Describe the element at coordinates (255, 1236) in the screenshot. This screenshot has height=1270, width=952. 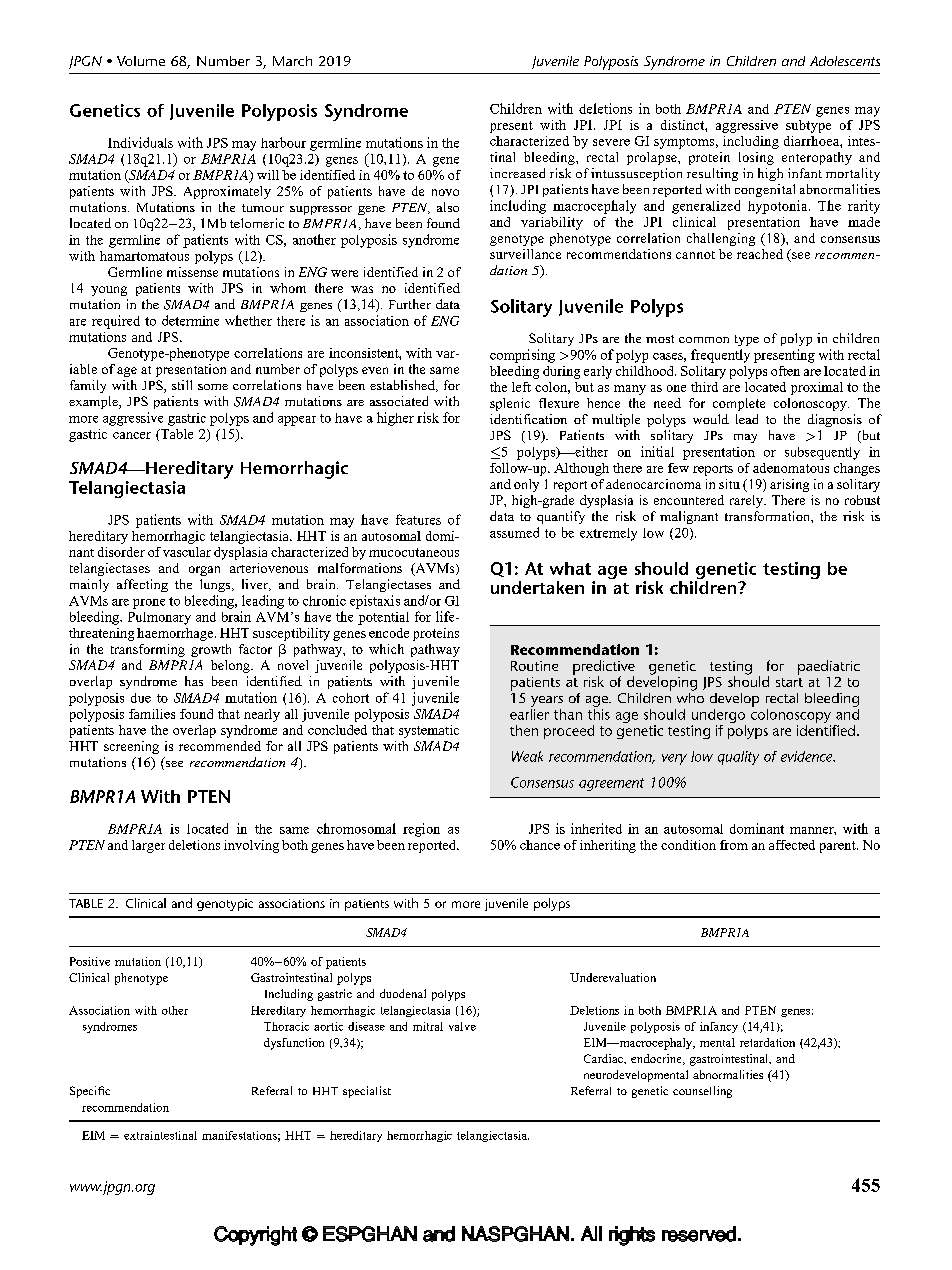
I see `Copyright` at that location.
